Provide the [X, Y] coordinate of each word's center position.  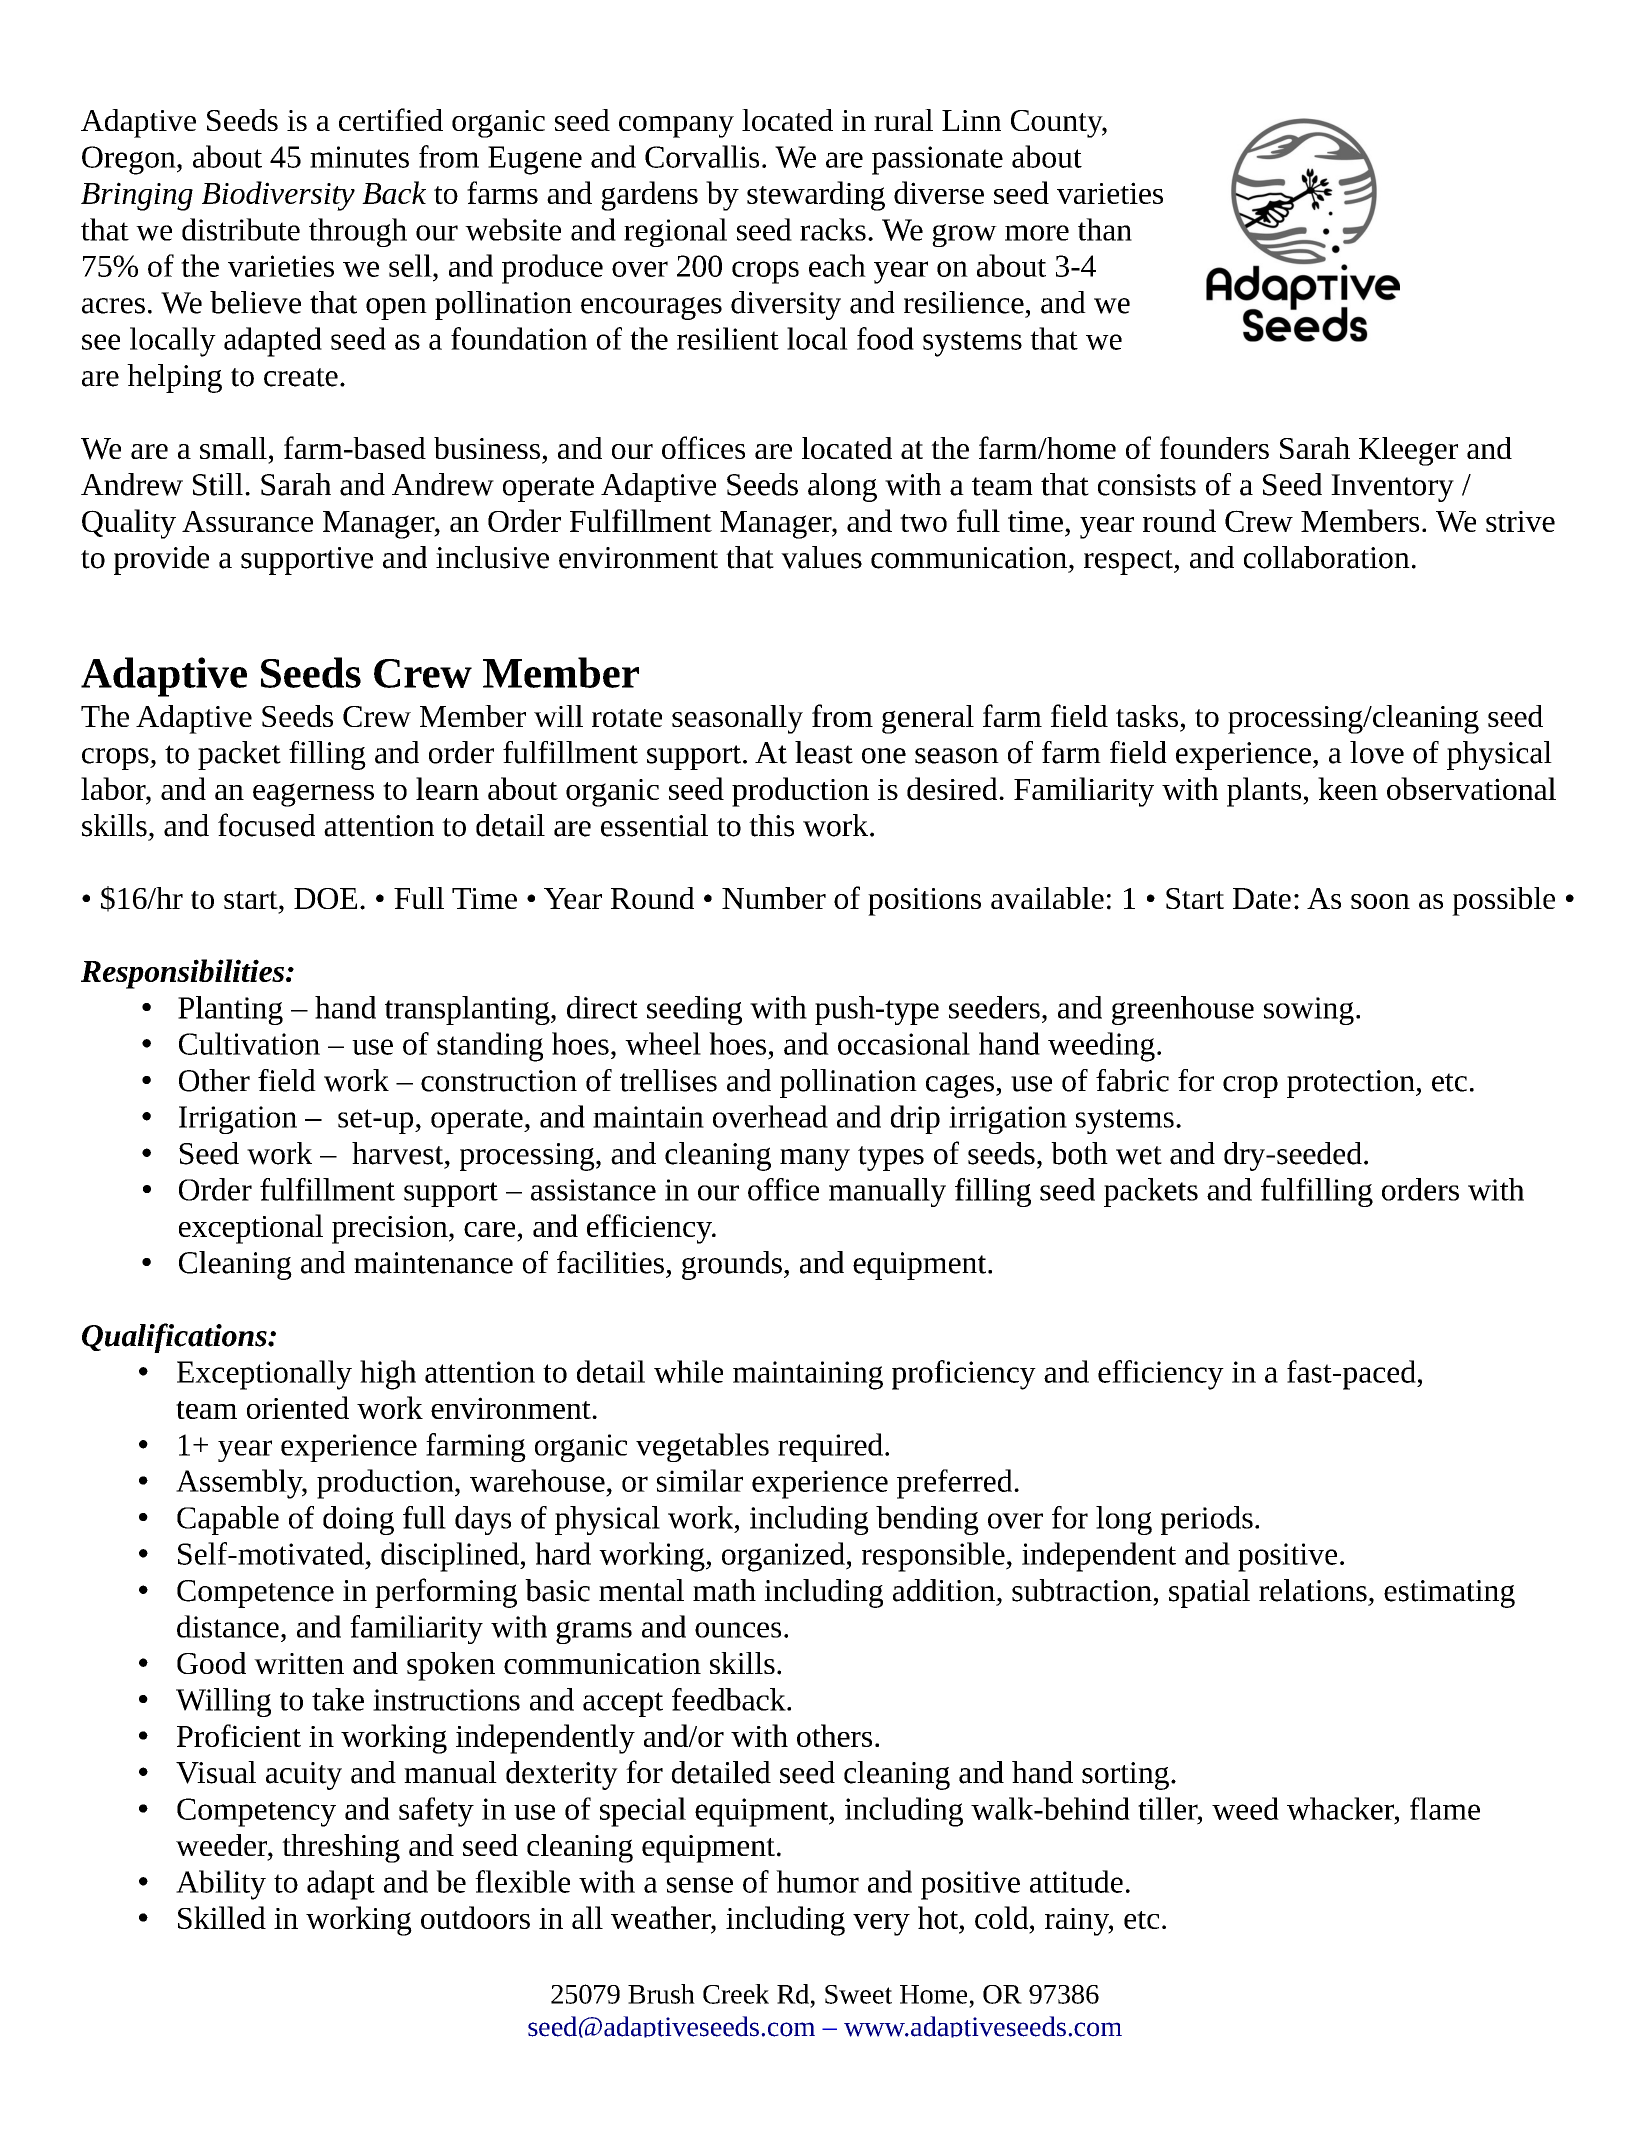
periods [1207, 1520]
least [824, 752]
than [1105, 229]
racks [833, 229]
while [688, 1371]
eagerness [313, 795]
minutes [359, 157]
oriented [298, 1407]
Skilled [222, 1917]
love [1377, 752]
